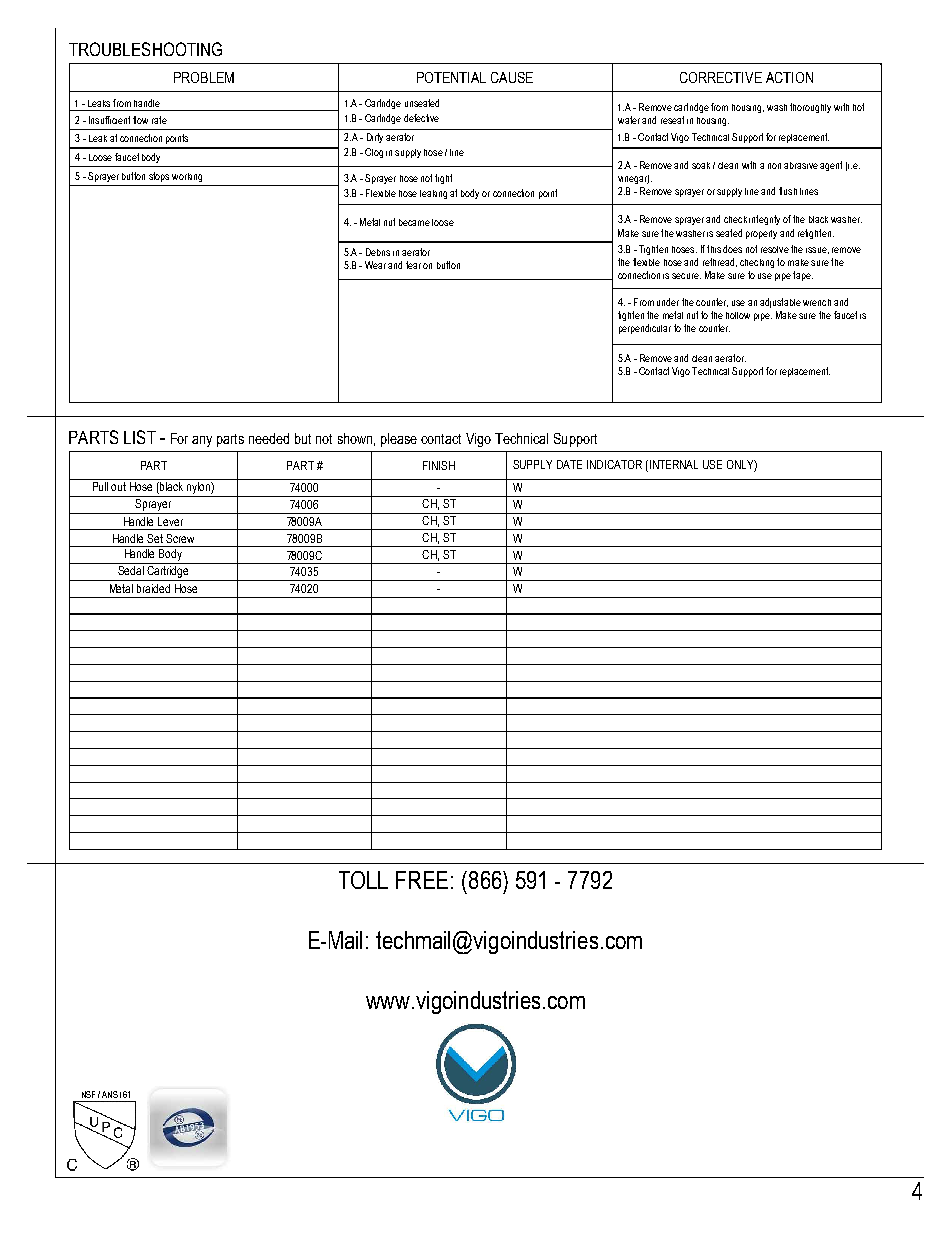 This screenshot has width=952, height=1233. I want to click on FREE, so click(422, 880).
